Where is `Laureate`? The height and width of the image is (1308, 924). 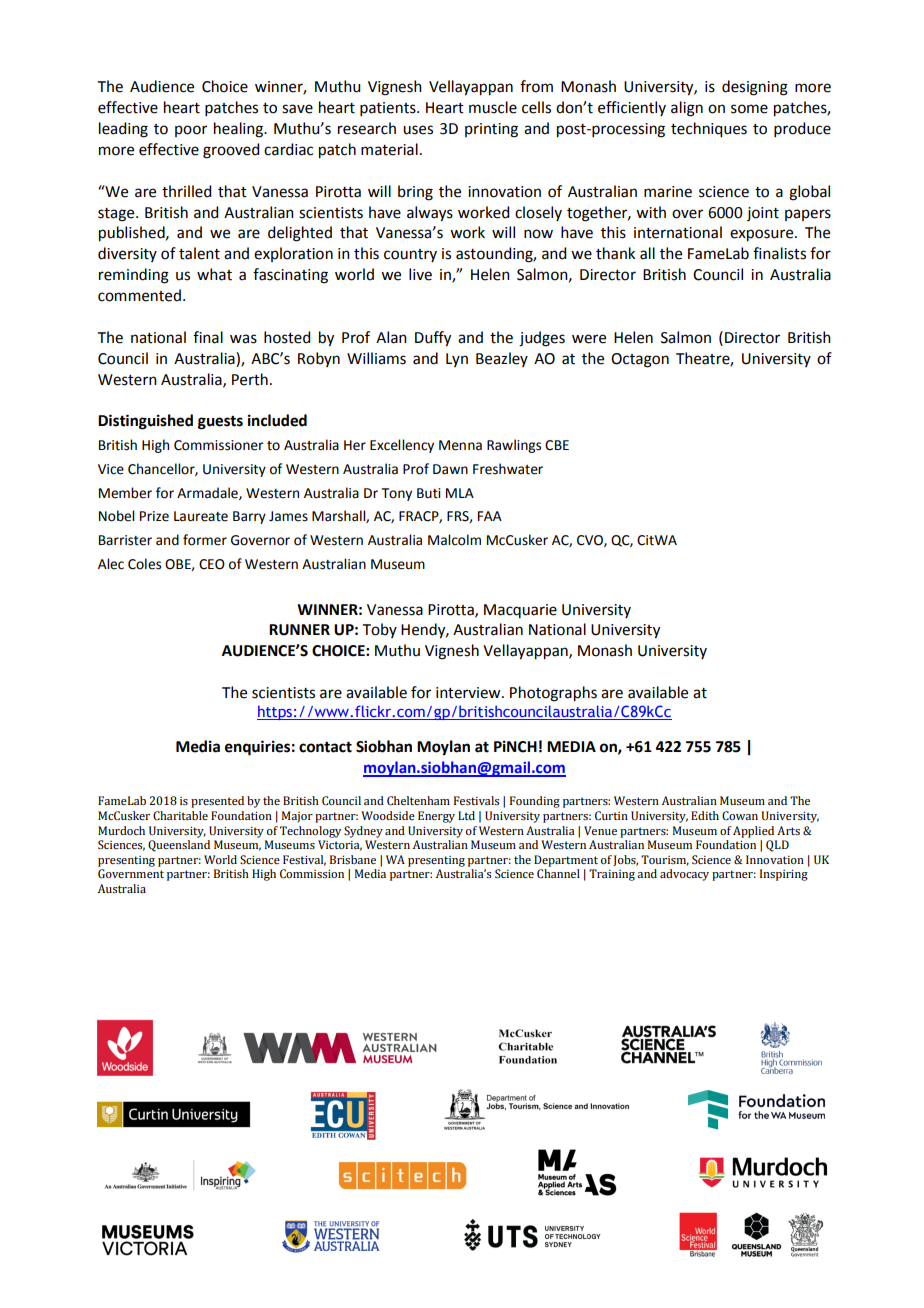 Laureate is located at coordinates (201, 516).
